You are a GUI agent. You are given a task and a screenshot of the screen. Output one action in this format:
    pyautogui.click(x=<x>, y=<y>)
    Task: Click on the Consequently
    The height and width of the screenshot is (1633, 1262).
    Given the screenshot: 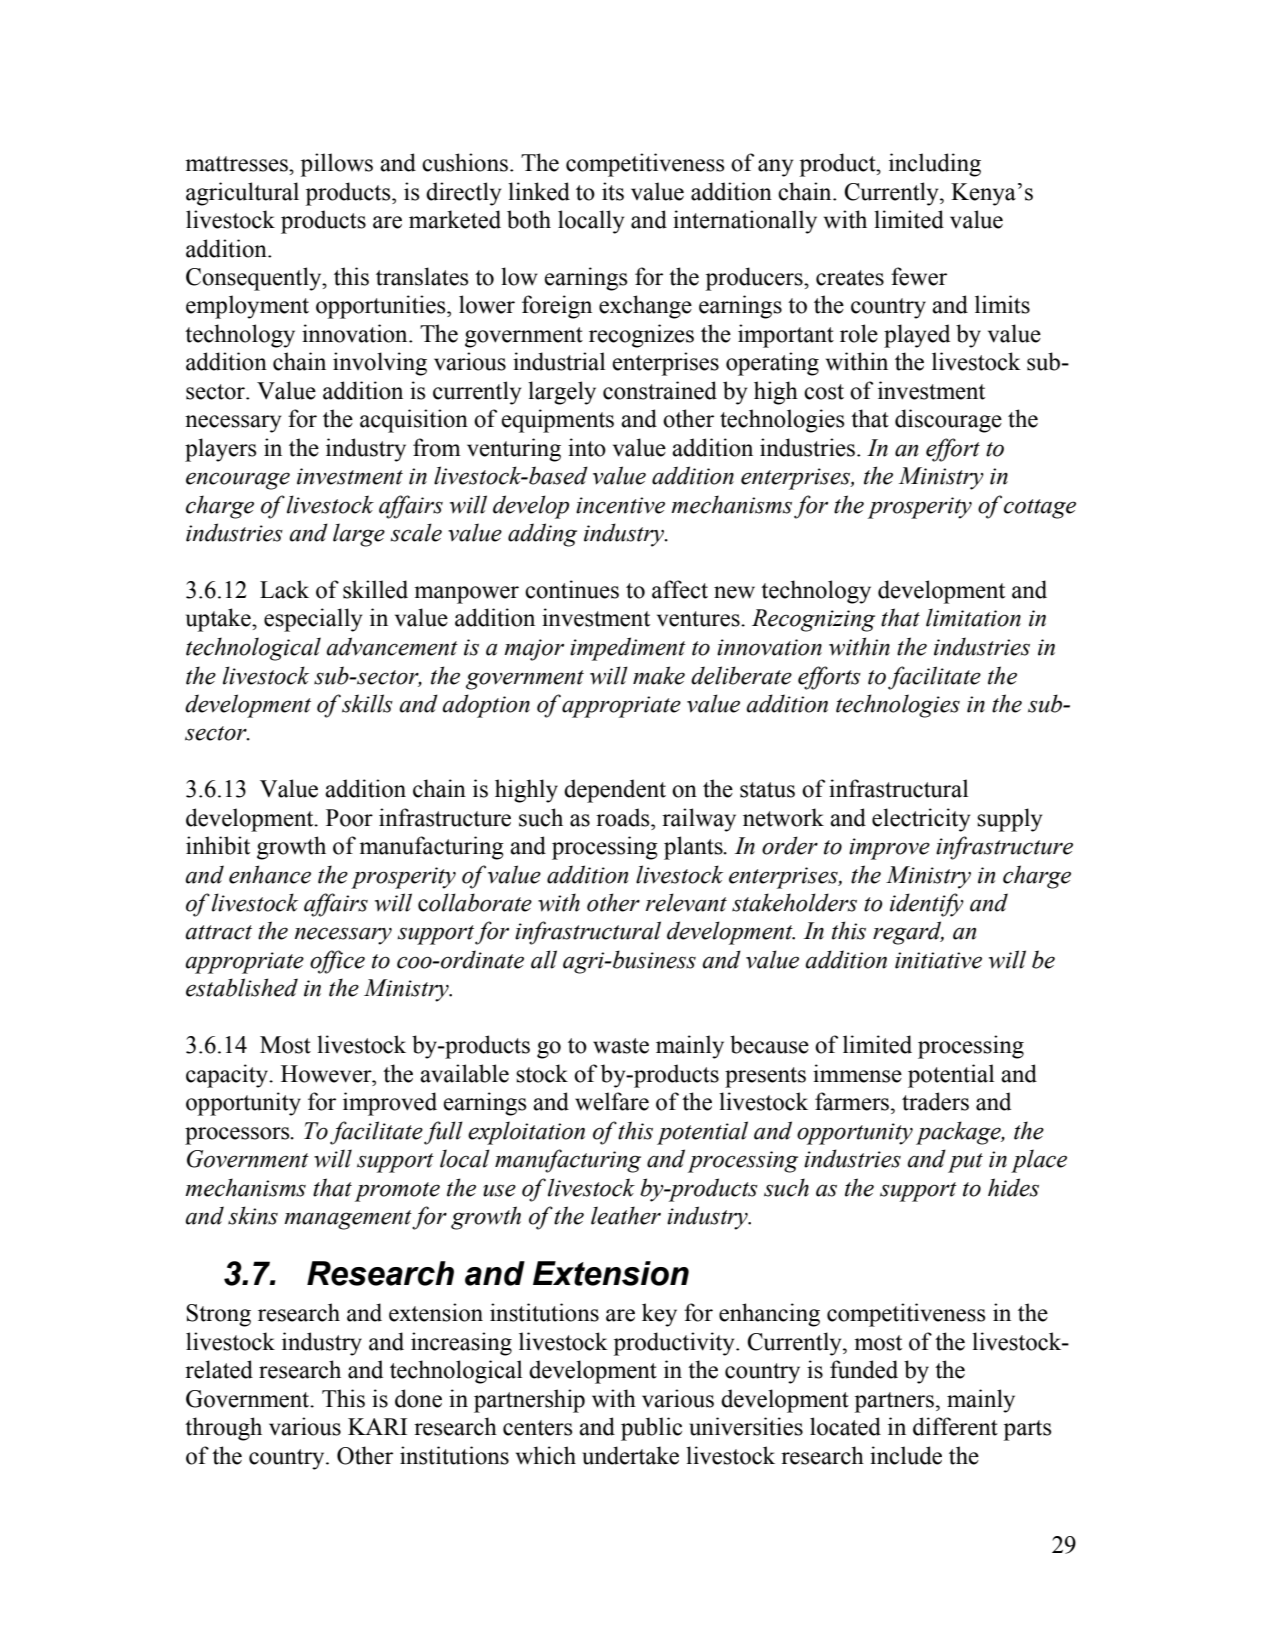 What is the action you would take?
    pyautogui.click(x=255, y=279)
